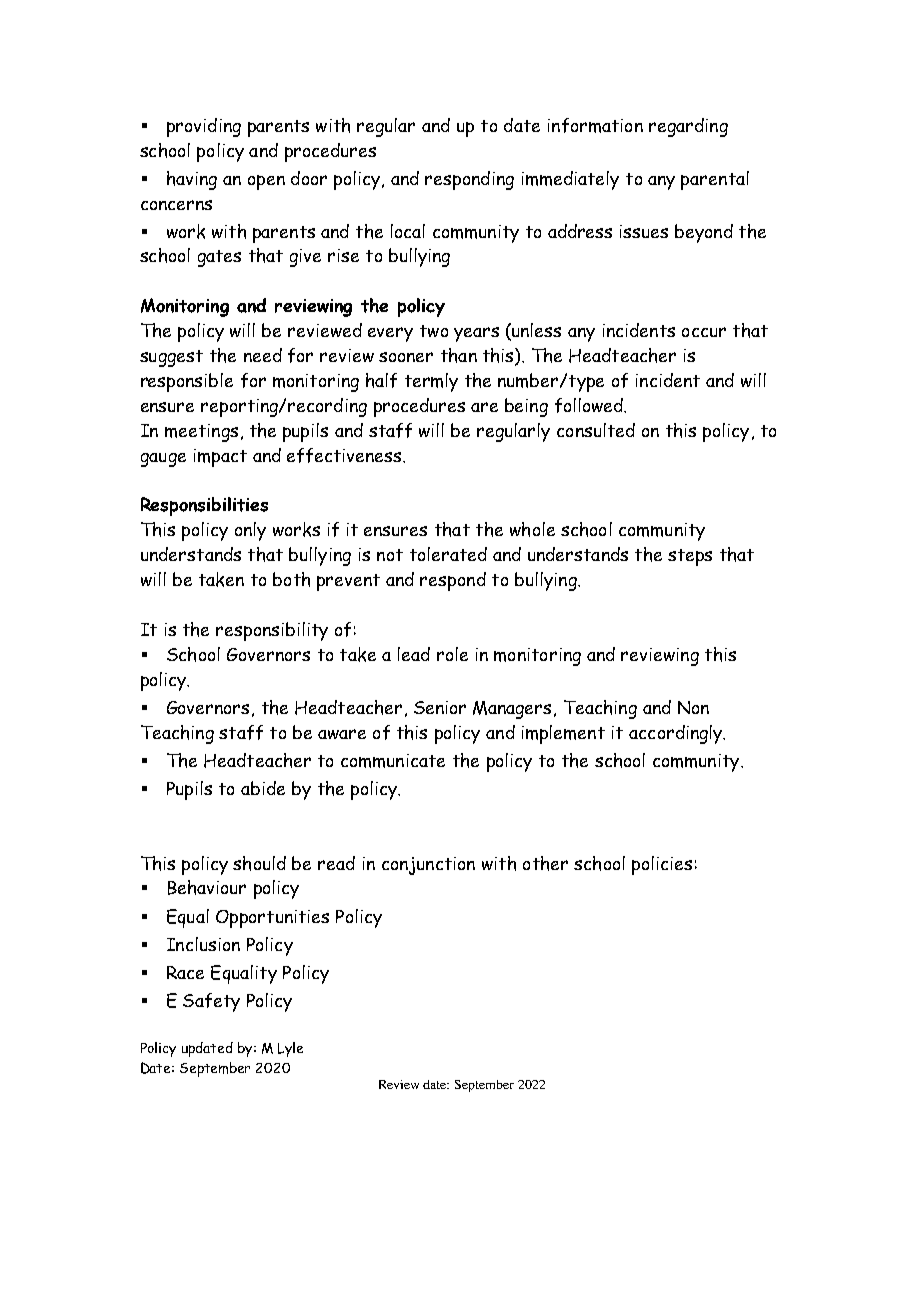 The width and height of the page is (924, 1308). Describe the element at coordinates (263, 788) in the page. I see `abide` at that location.
